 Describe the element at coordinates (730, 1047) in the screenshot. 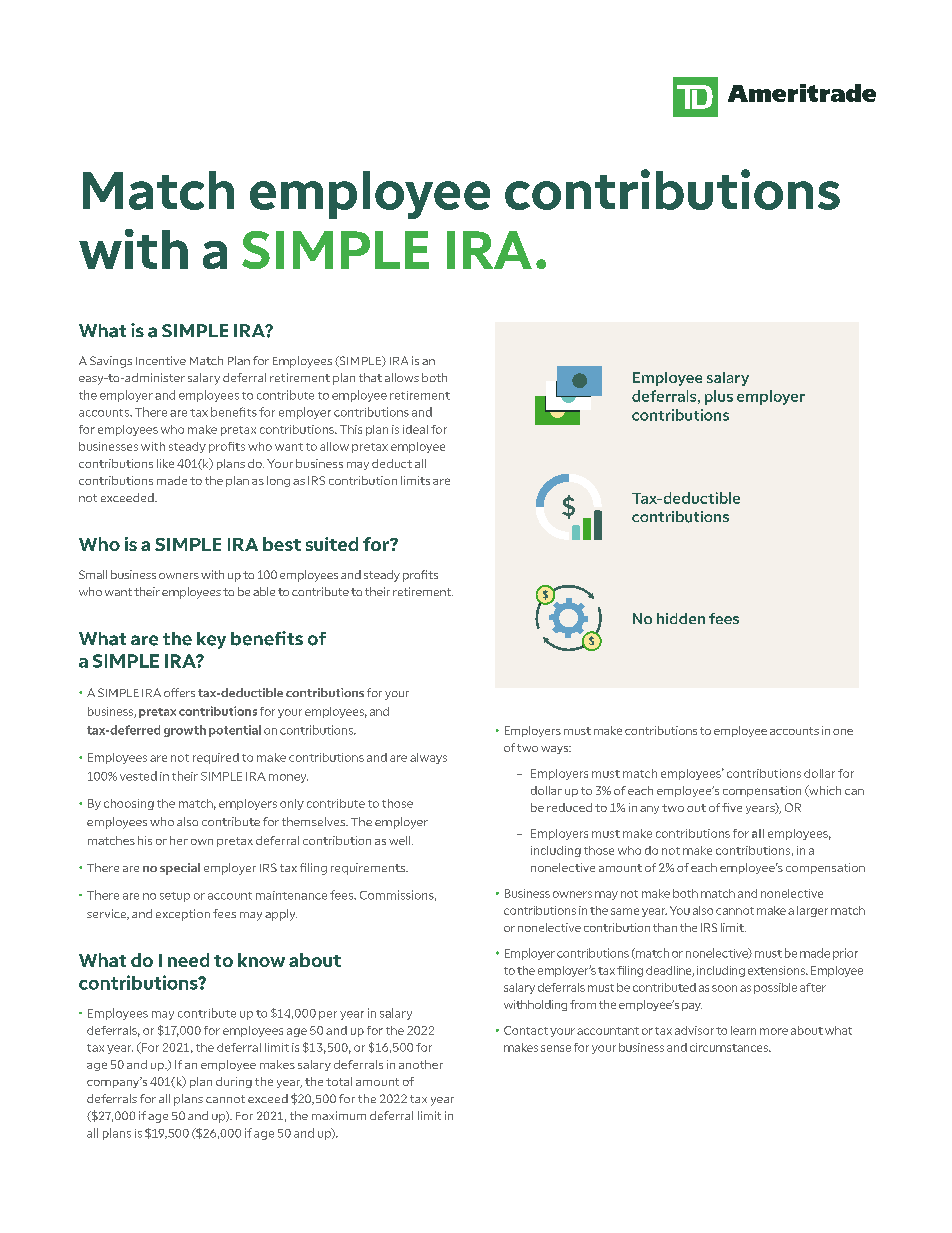

I see `circumstances` at that location.
